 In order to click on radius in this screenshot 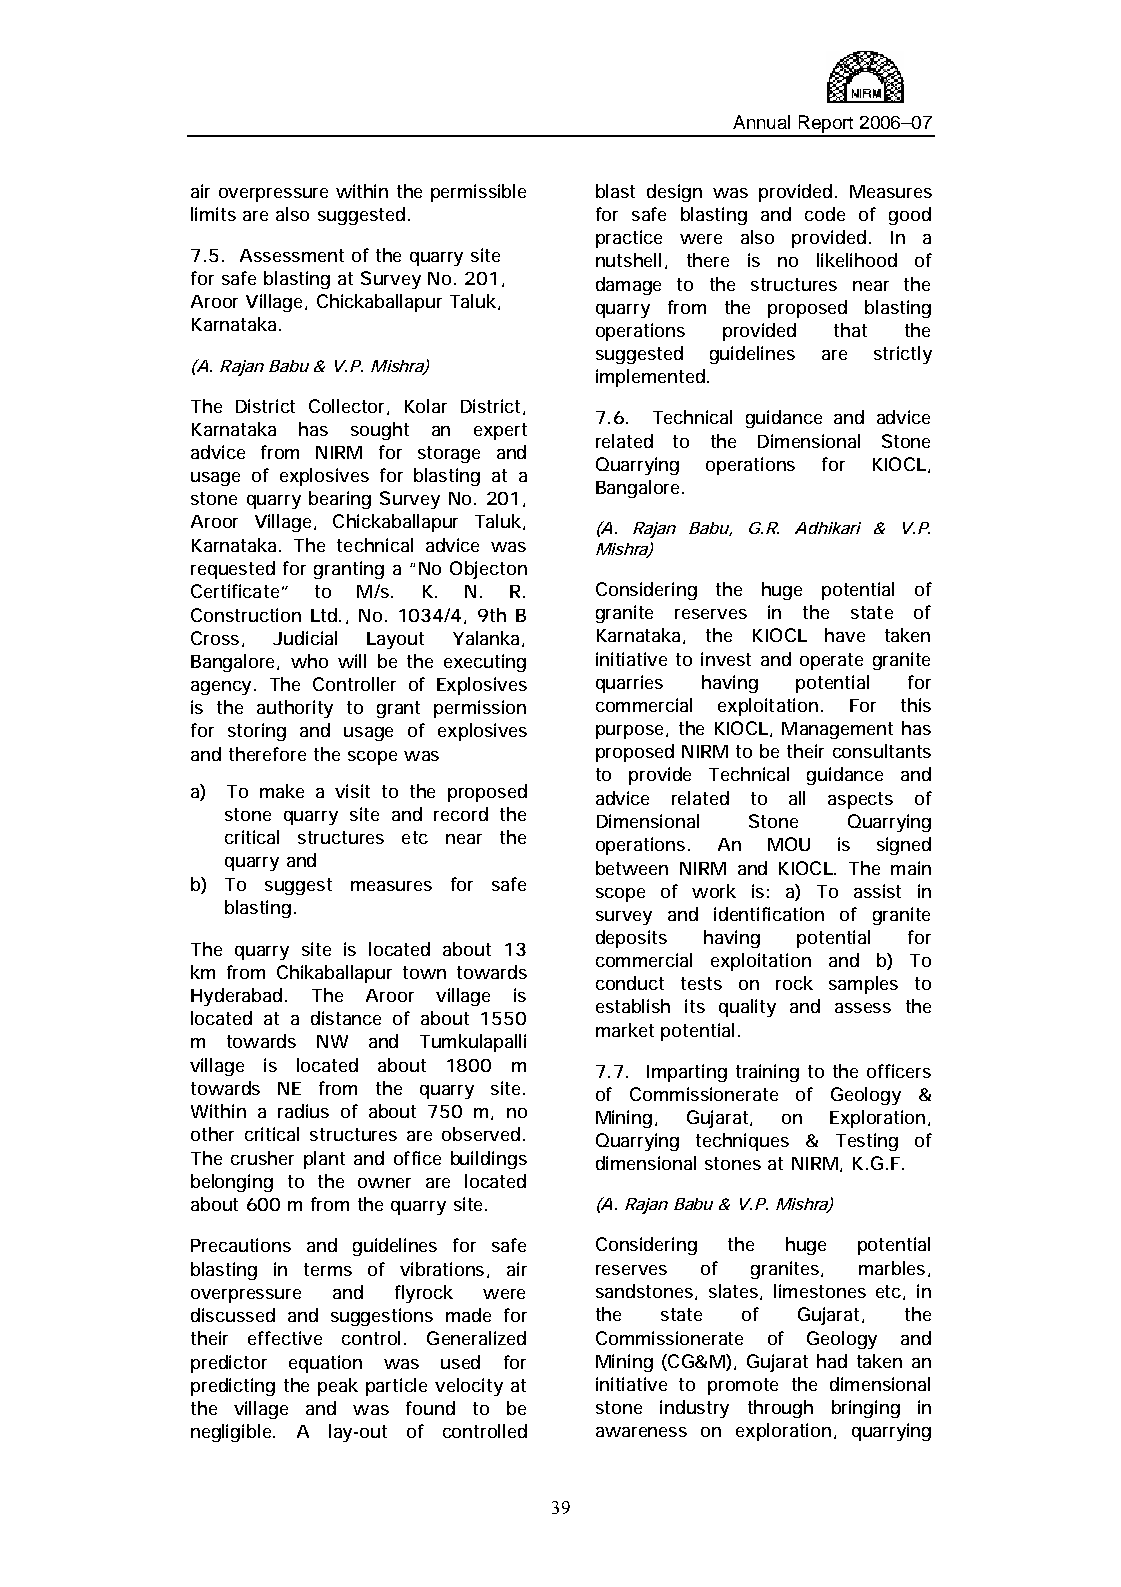, I will do `click(303, 1111)`.
